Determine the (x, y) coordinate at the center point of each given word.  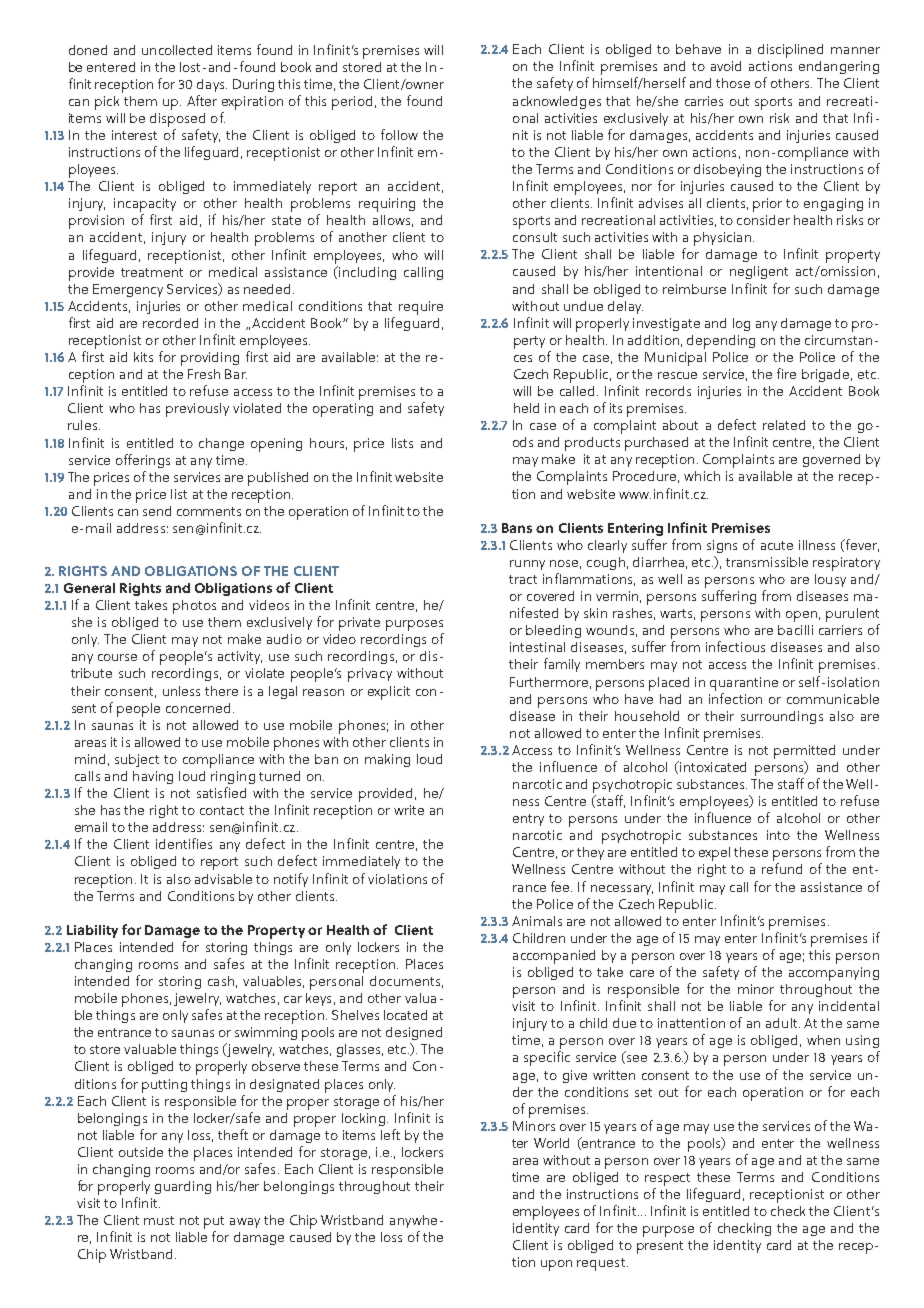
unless (181, 691)
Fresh (204, 374)
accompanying (834, 974)
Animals (537, 921)
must (159, 1220)
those (733, 83)
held (526, 408)
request (602, 1264)
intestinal (537, 647)
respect (667, 1179)
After (202, 100)
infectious (735, 646)
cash (221, 981)
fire (786, 373)
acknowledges (557, 102)
